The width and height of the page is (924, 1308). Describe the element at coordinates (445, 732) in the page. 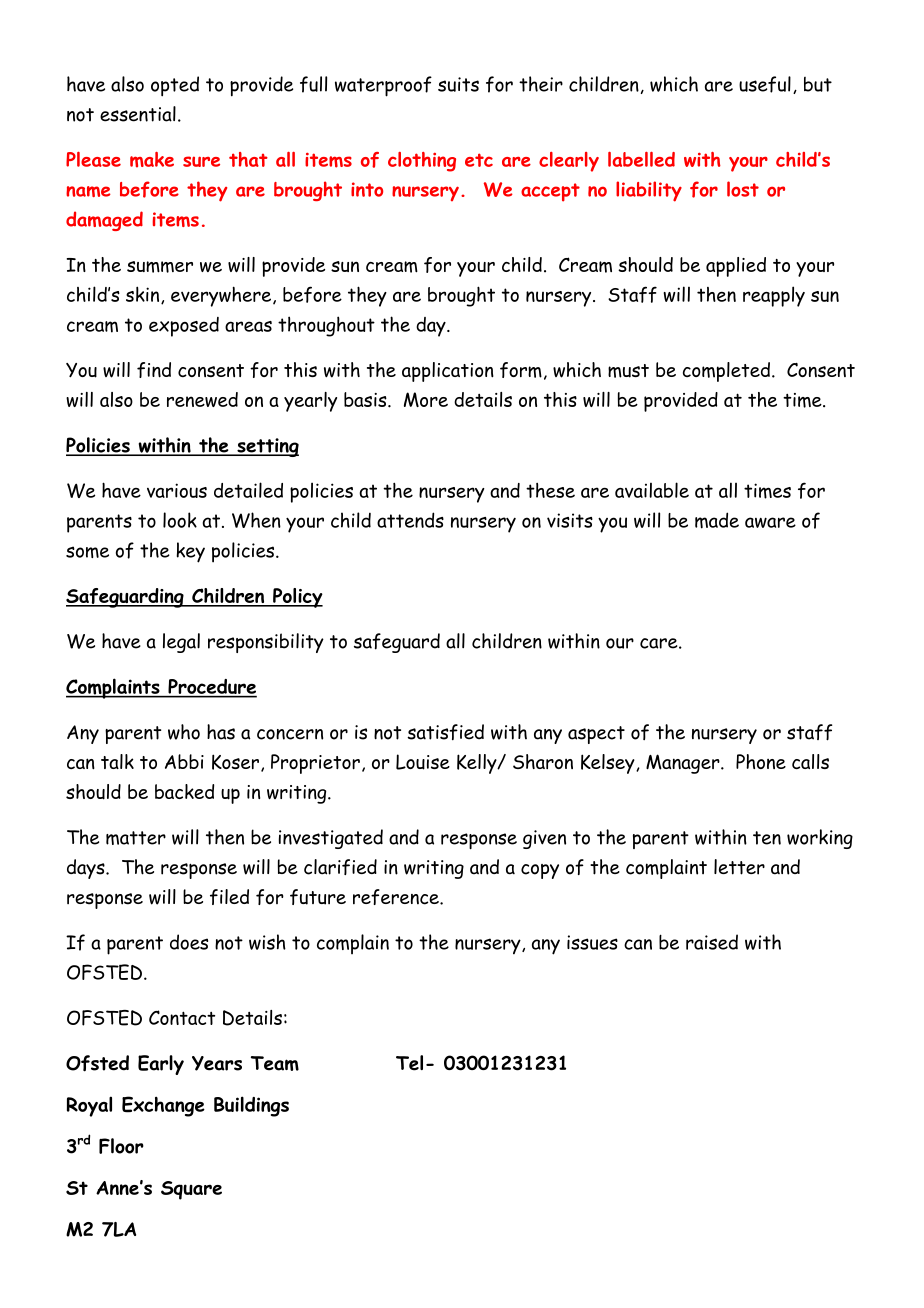

I see `satisfied` at that location.
